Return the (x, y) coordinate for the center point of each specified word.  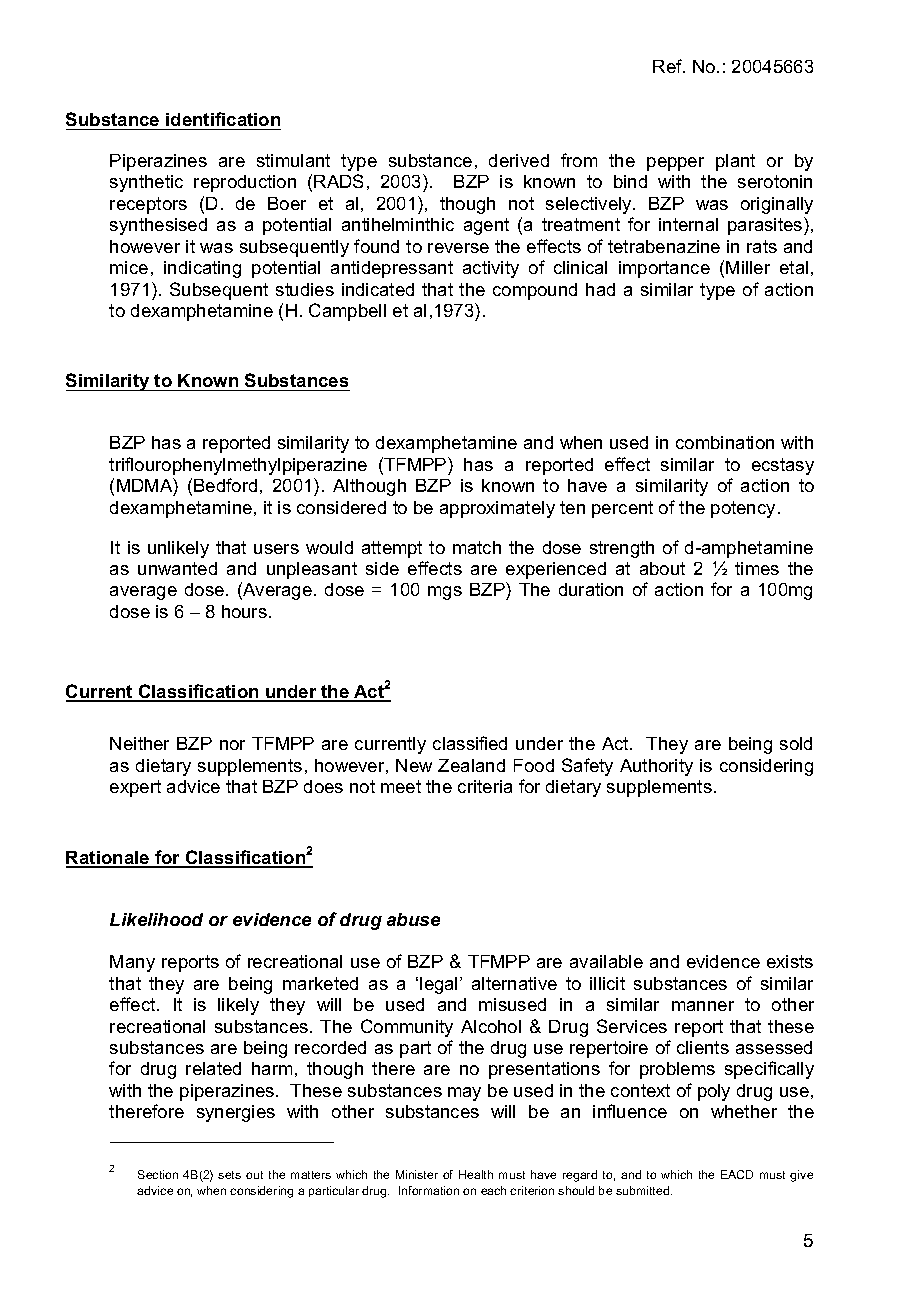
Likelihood (156, 919)
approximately (497, 509)
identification (223, 119)
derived (519, 160)
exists (790, 961)
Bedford (225, 485)
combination (725, 442)
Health (476, 1174)
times (757, 568)
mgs (445, 593)
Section (158, 1174)
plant (735, 162)
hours (244, 611)
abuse (413, 919)
